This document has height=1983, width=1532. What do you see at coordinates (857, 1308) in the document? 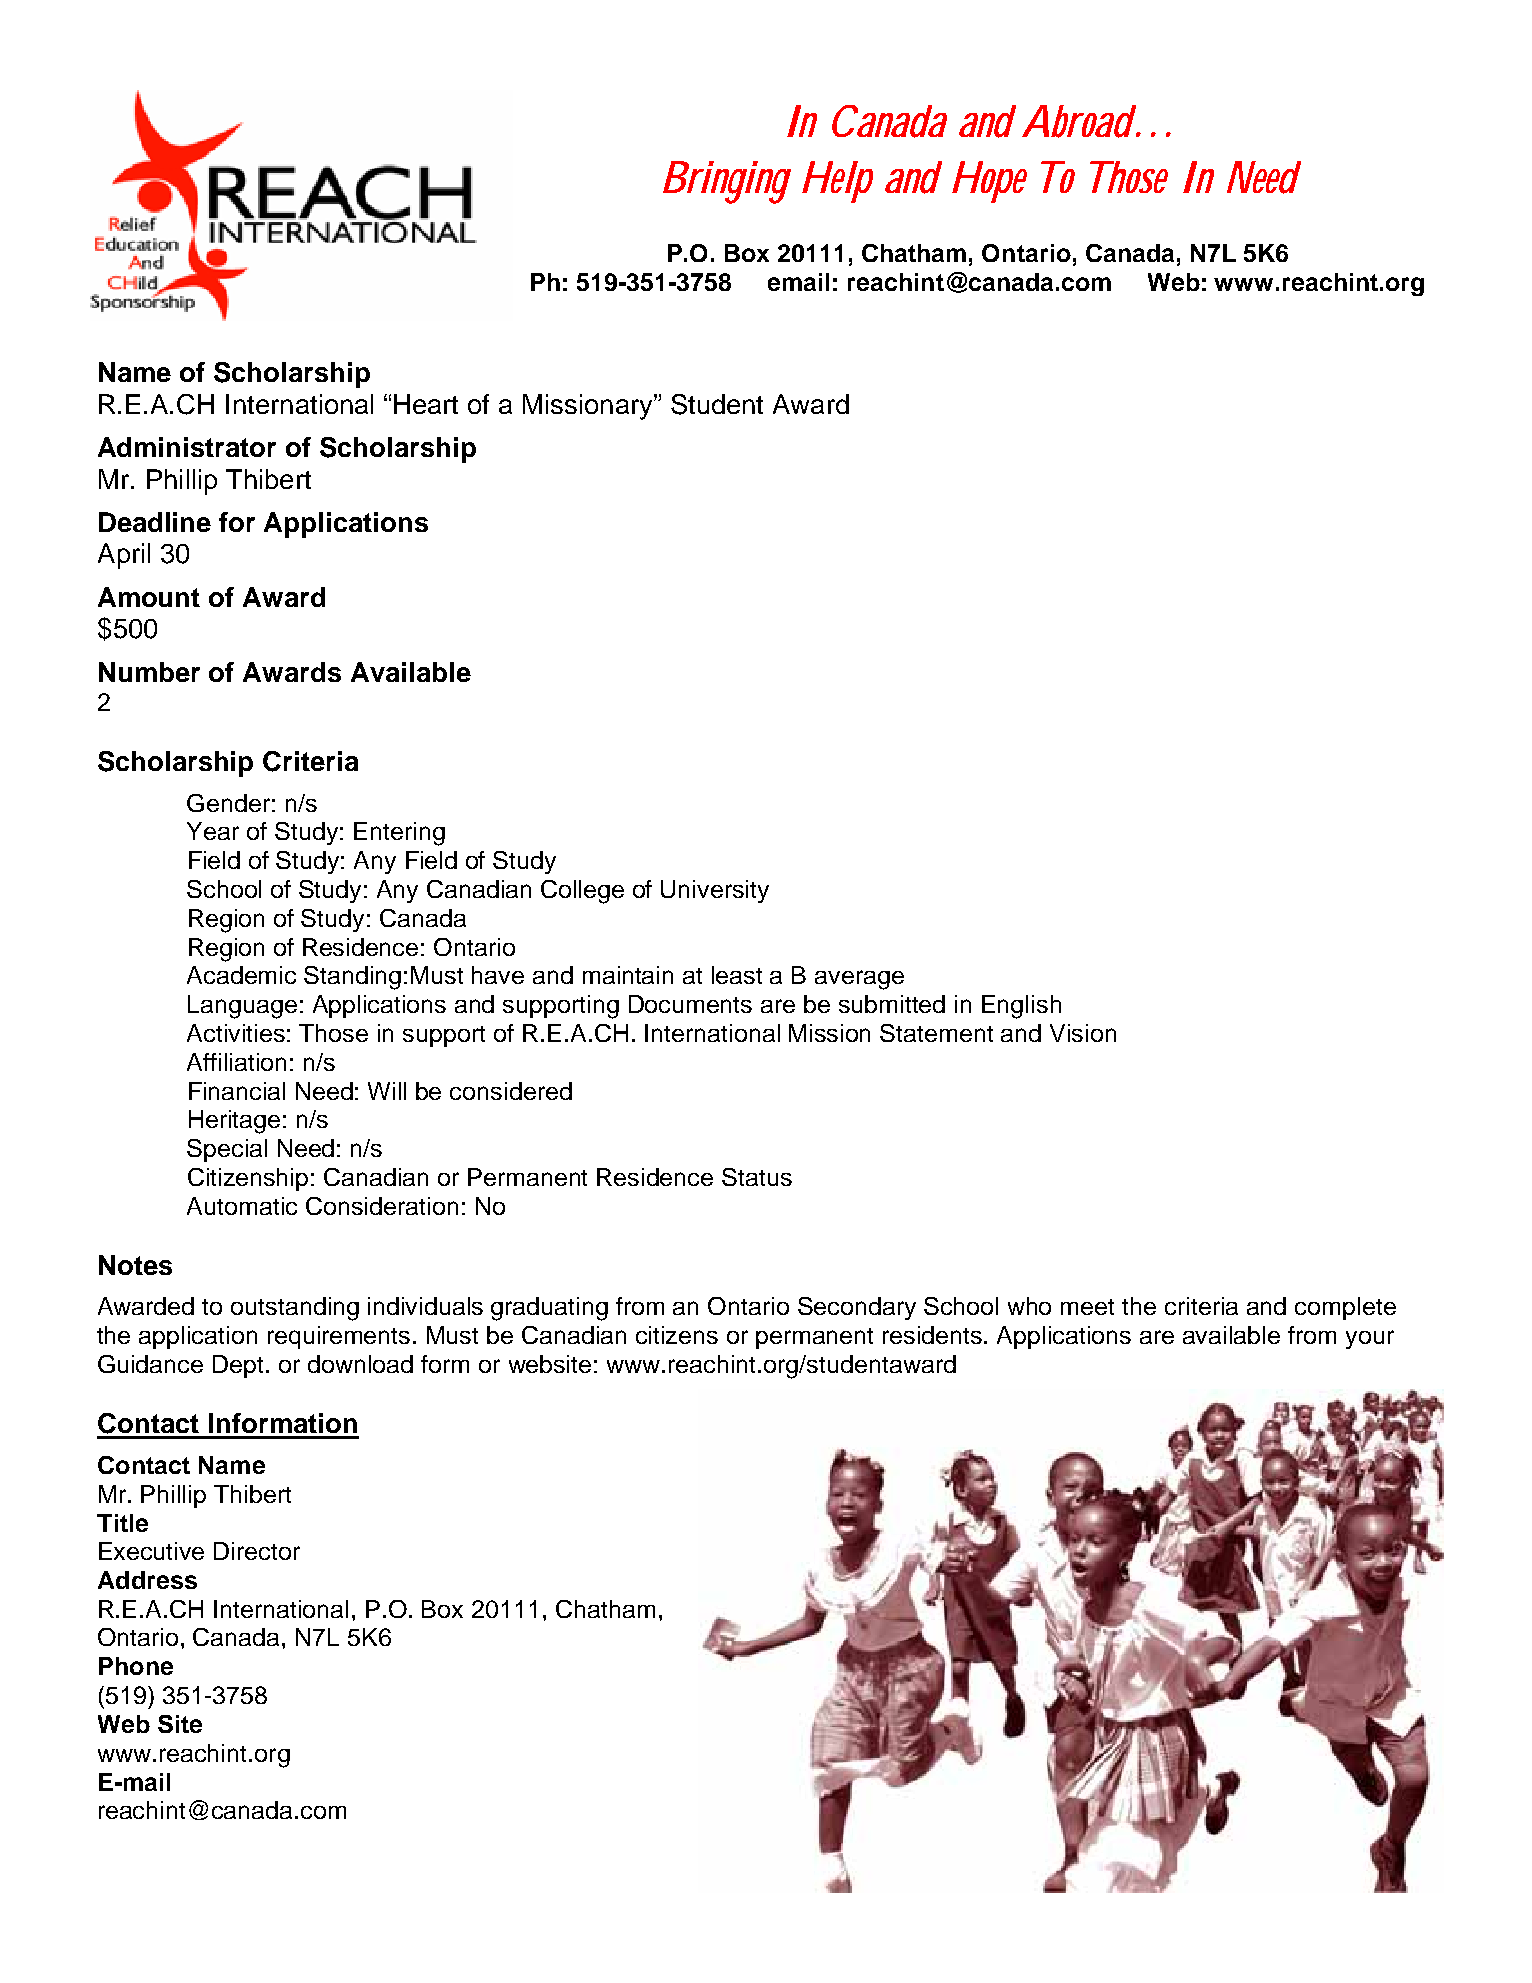
I see `Secondary` at bounding box center [857, 1308].
